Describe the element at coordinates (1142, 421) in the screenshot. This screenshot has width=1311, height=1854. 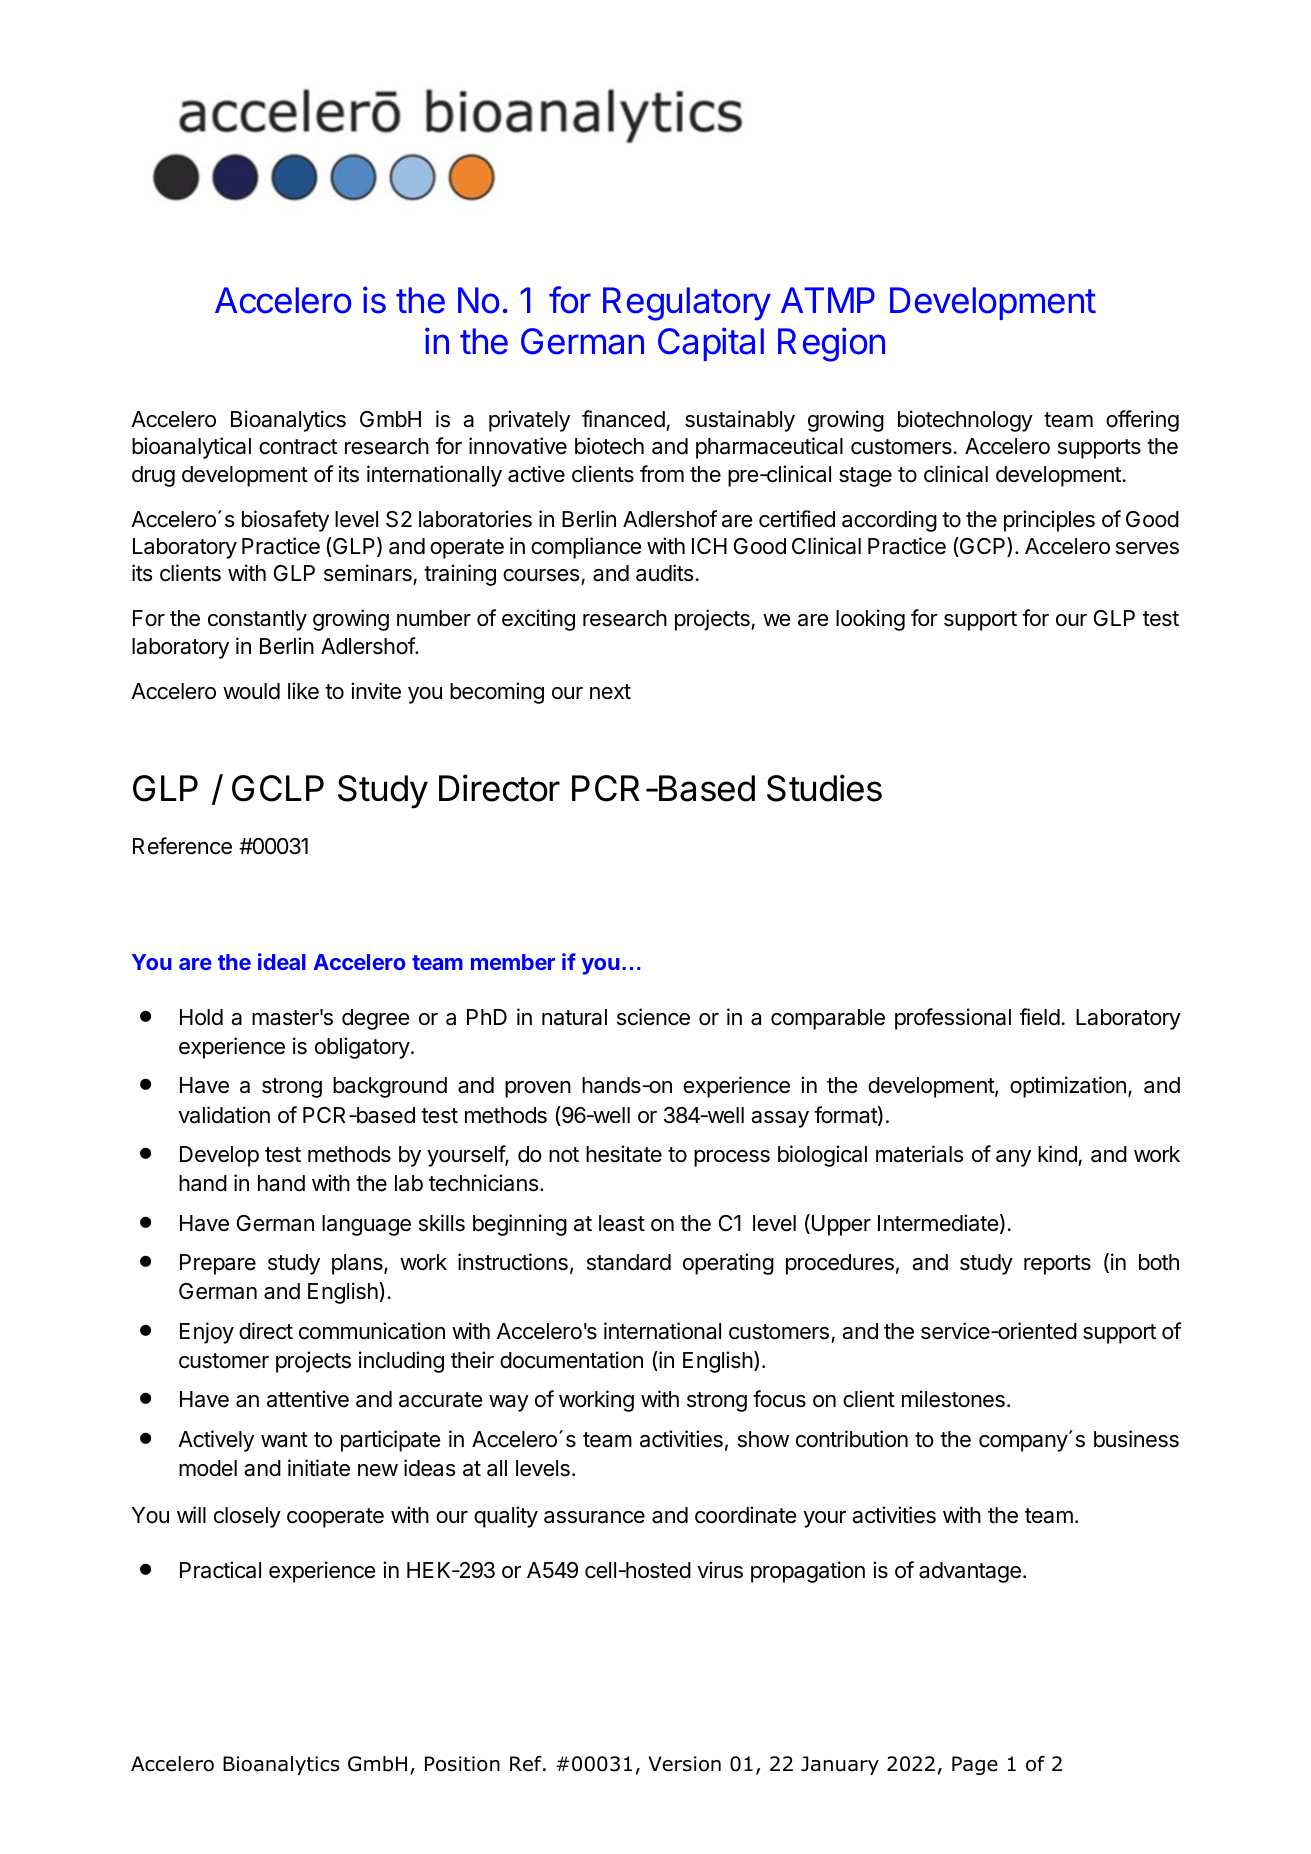
I see `offering` at that location.
